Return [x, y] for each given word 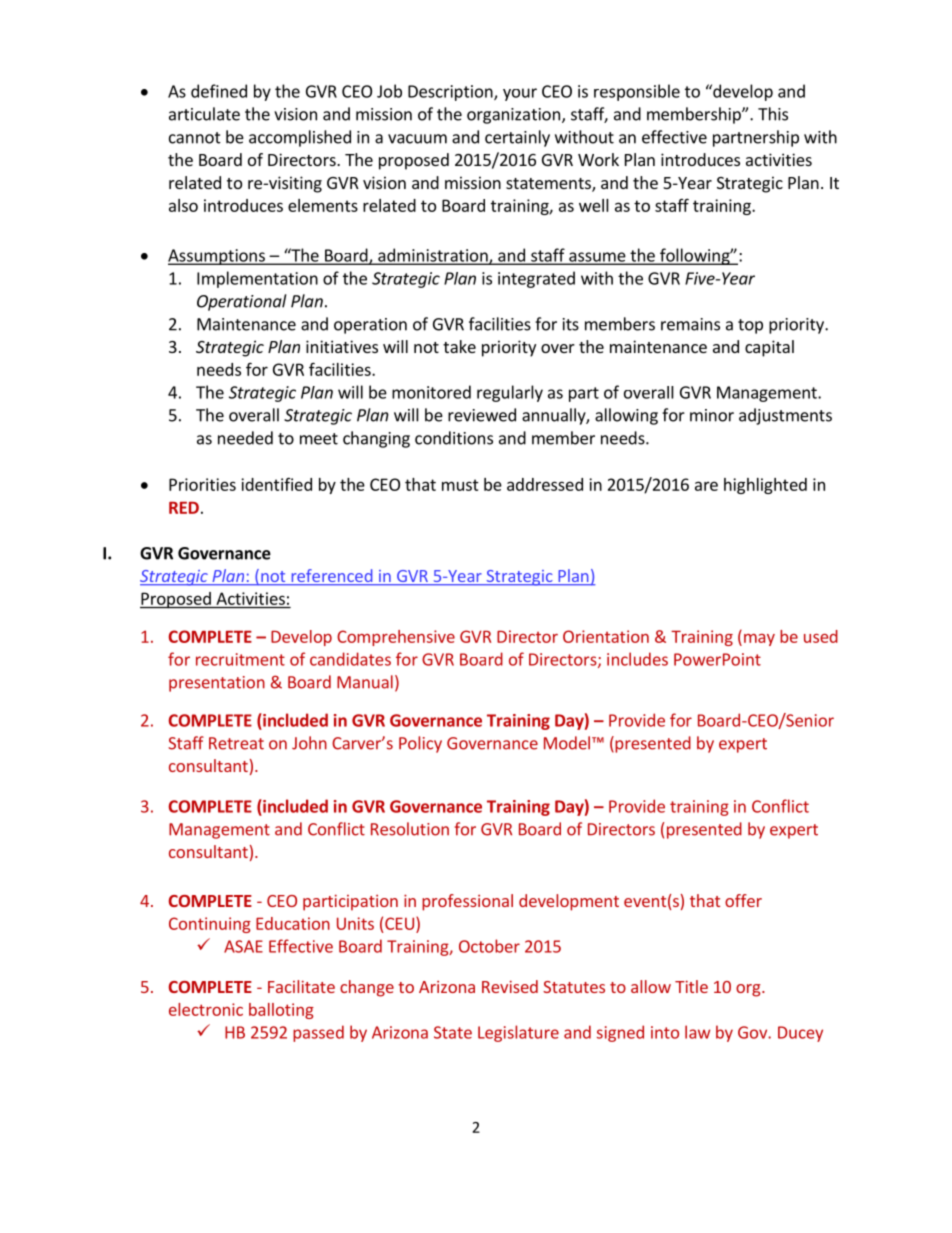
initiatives [342, 346]
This [773, 114]
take [459, 346]
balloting [281, 1011]
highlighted [765, 486]
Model [567, 743]
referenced [332, 577]
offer [743, 900]
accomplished [300, 138]
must [460, 485]
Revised [510, 986]
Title [691, 986]
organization [513, 116]
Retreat [236, 743]
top [750, 326]
